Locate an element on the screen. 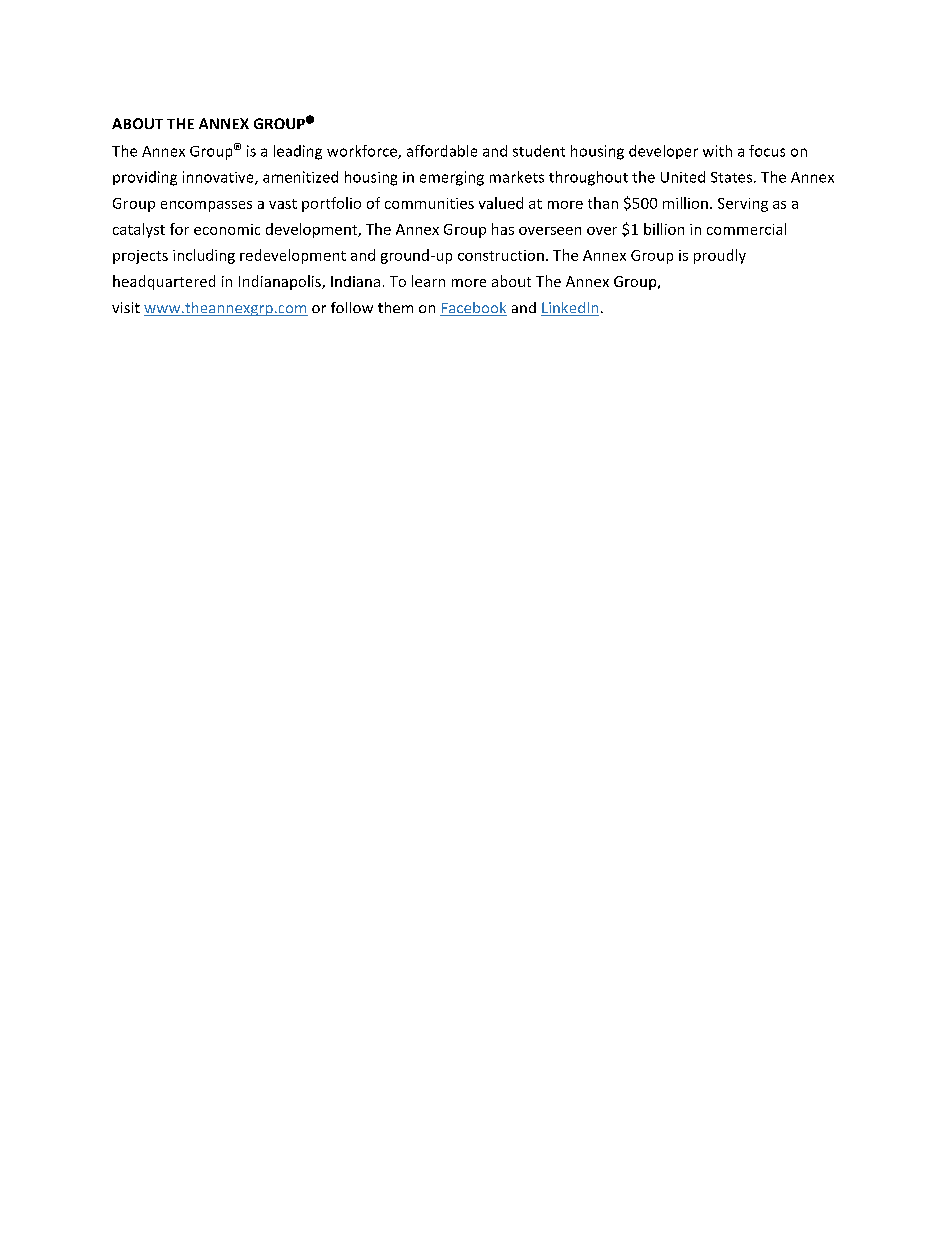 The height and width of the screenshot is (1233, 952). million is located at coordinates (685, 203).
